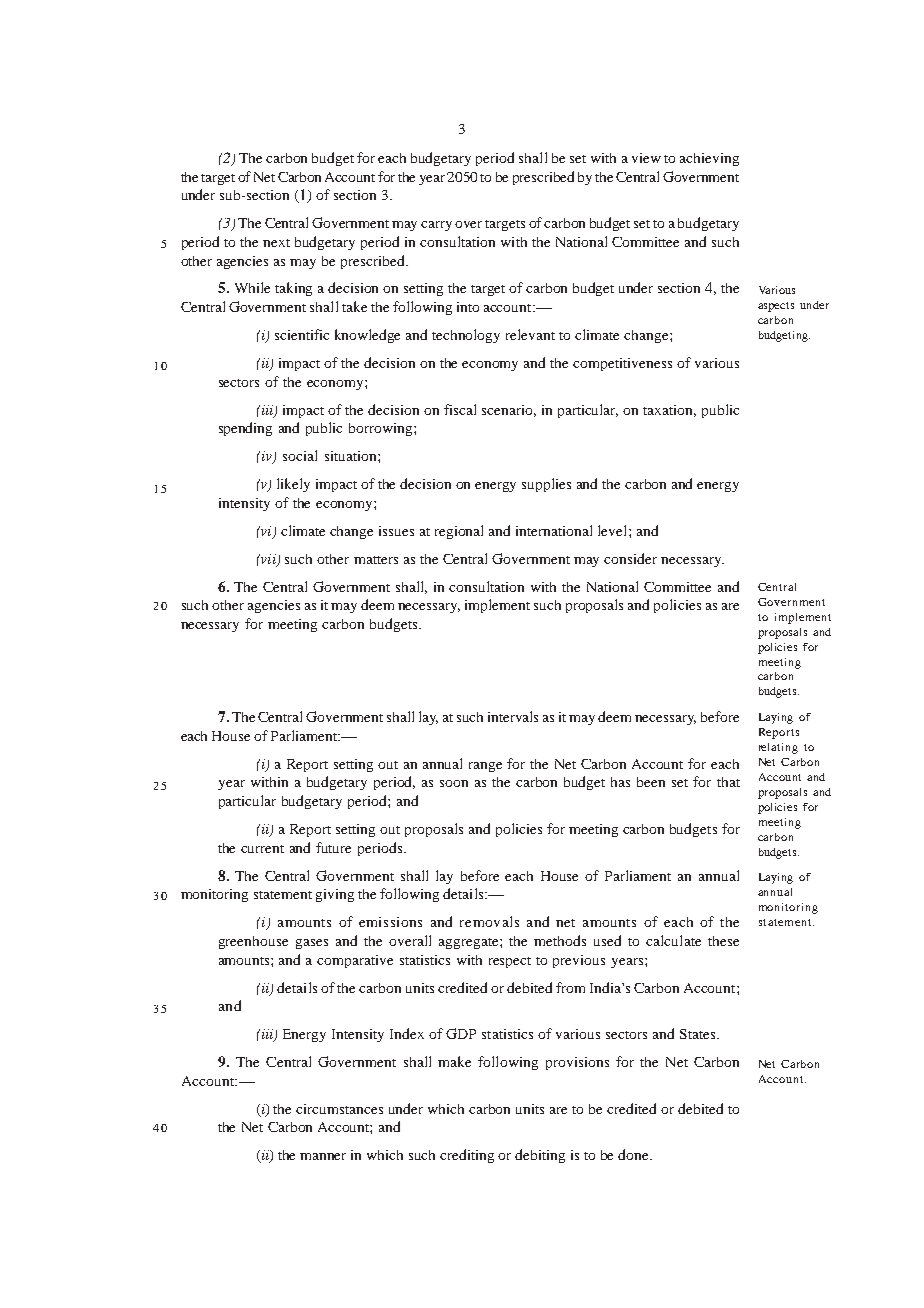  Describe the element at coordinates (276, 243) in the screenshot. I see `next` at that location.
